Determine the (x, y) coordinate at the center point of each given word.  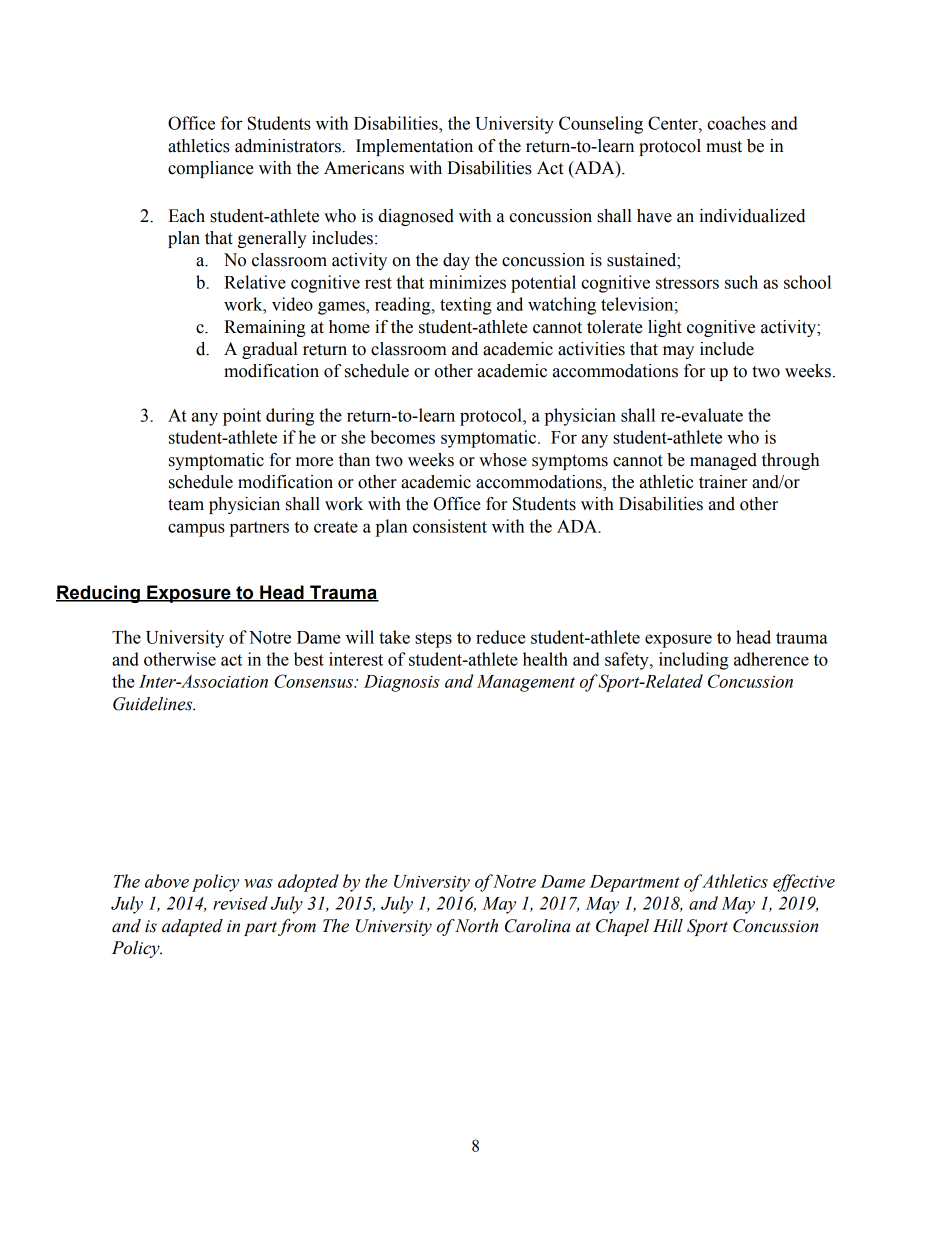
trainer (723, 482)
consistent (450, 526)
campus (196, 530)
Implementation (414, 147)
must (724, 147)
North (476, 926)
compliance (211, 169)
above (167, 881)
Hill (668, 926)
